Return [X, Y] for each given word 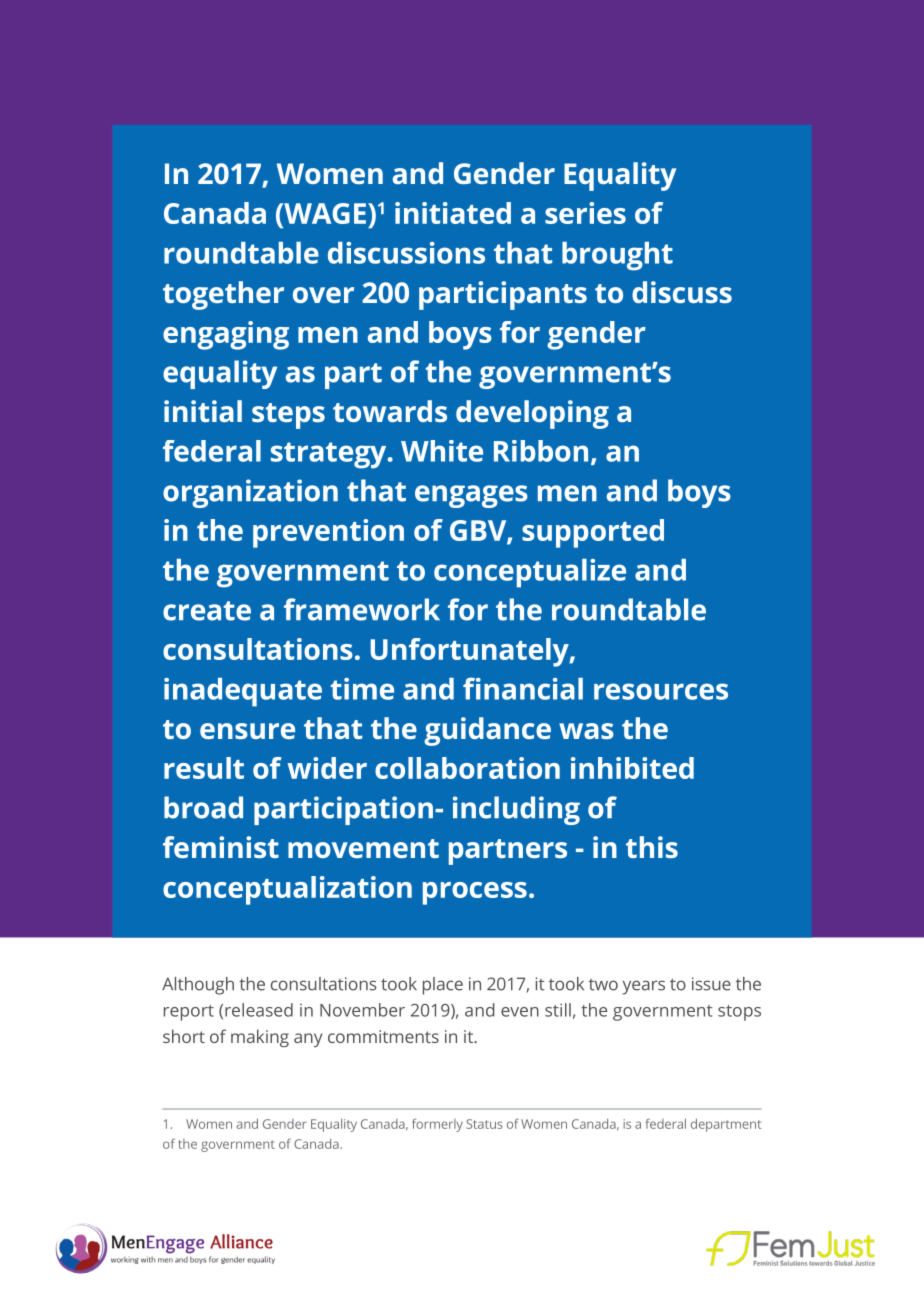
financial [523, 688]
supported [593, 533]
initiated [453, 213]
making [260, 1038]
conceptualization [287, 890]
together [223, 295]
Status [484, 1124]
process [475, 893]
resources [661, 691]
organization [250, 493]
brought [617, 256]
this [652, 847]
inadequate [243, 692]
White [442, 451]
